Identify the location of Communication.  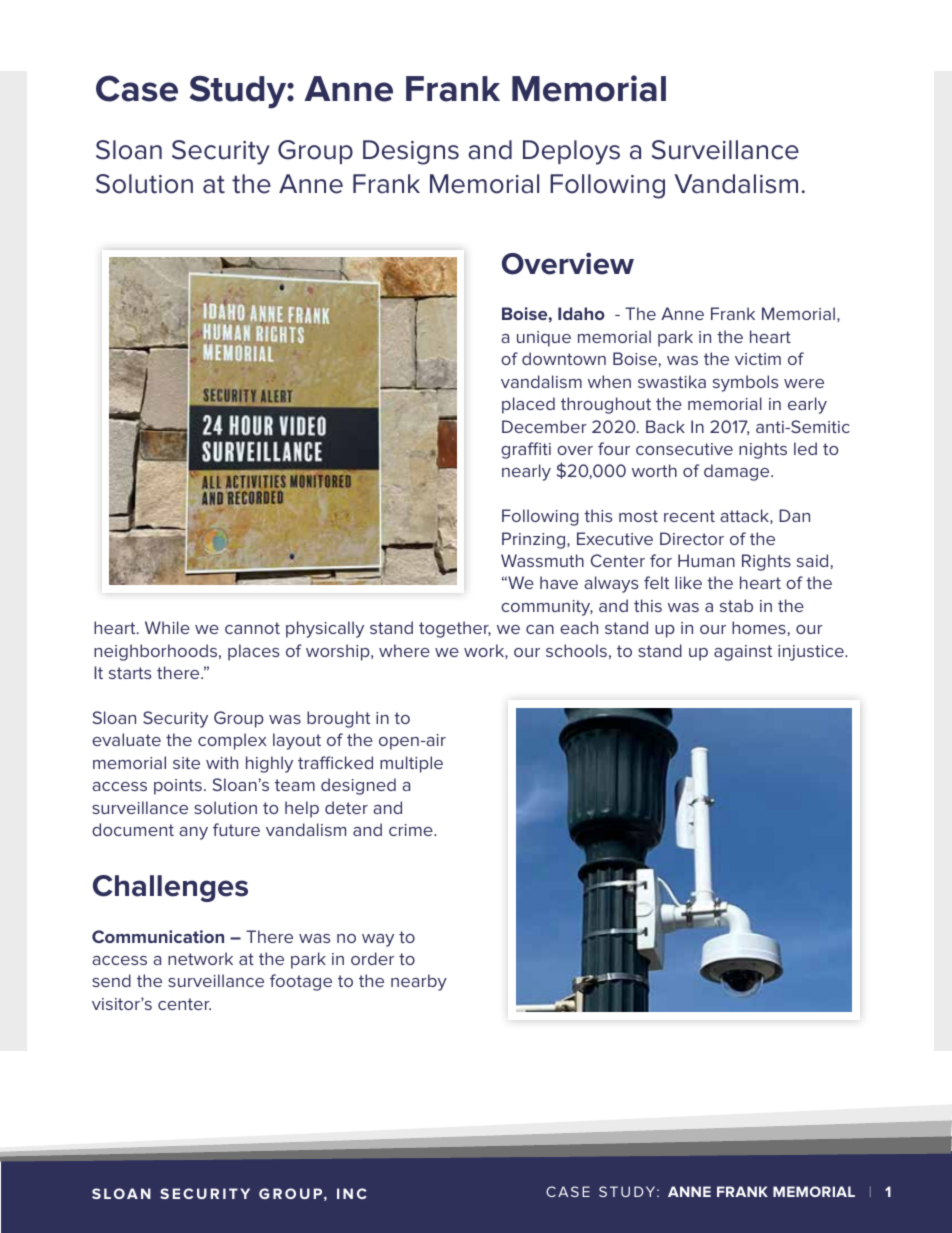
(158, 936).
